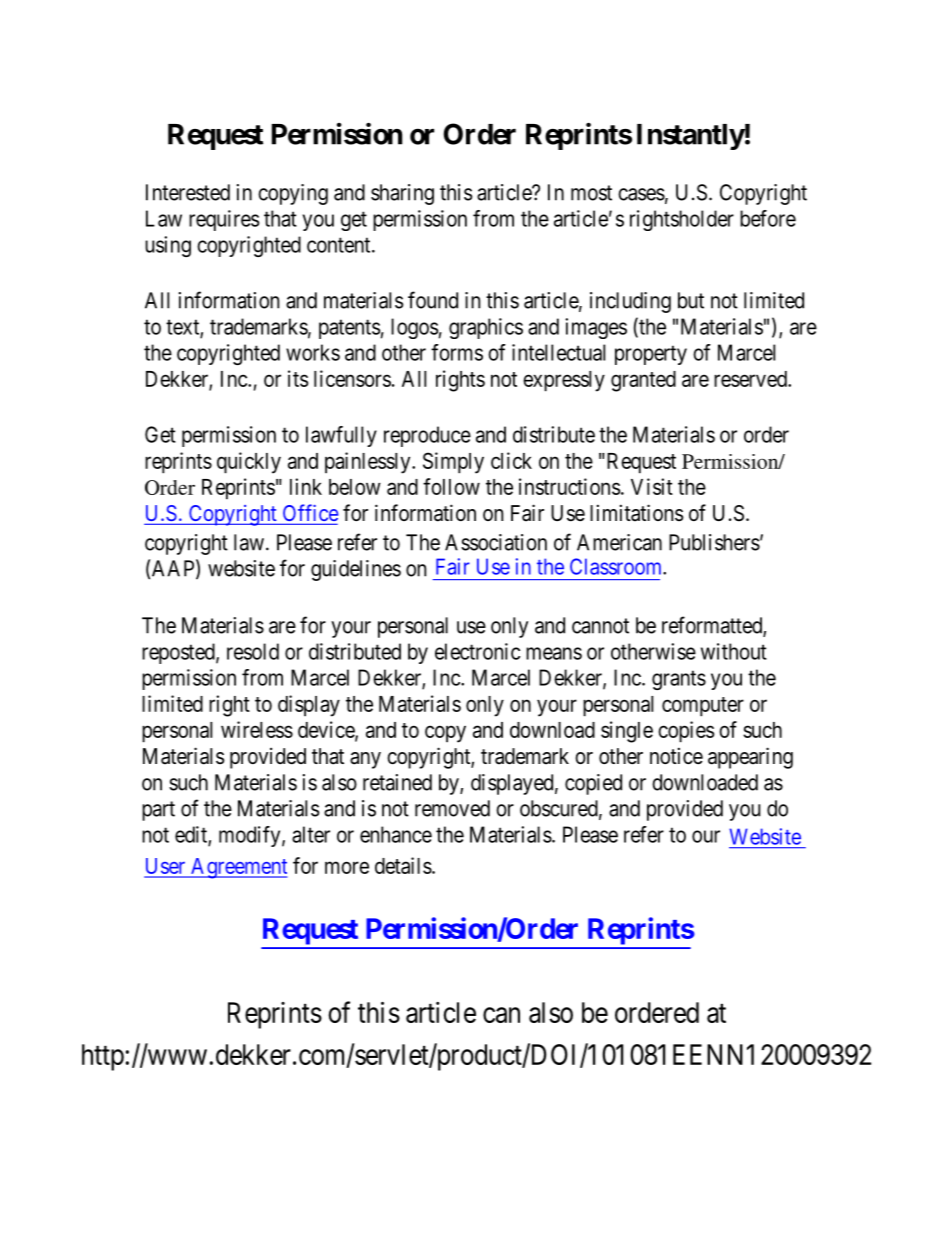  Describe the element at coordinates (691, 137) in the page. I see `Instantly` at that location.
